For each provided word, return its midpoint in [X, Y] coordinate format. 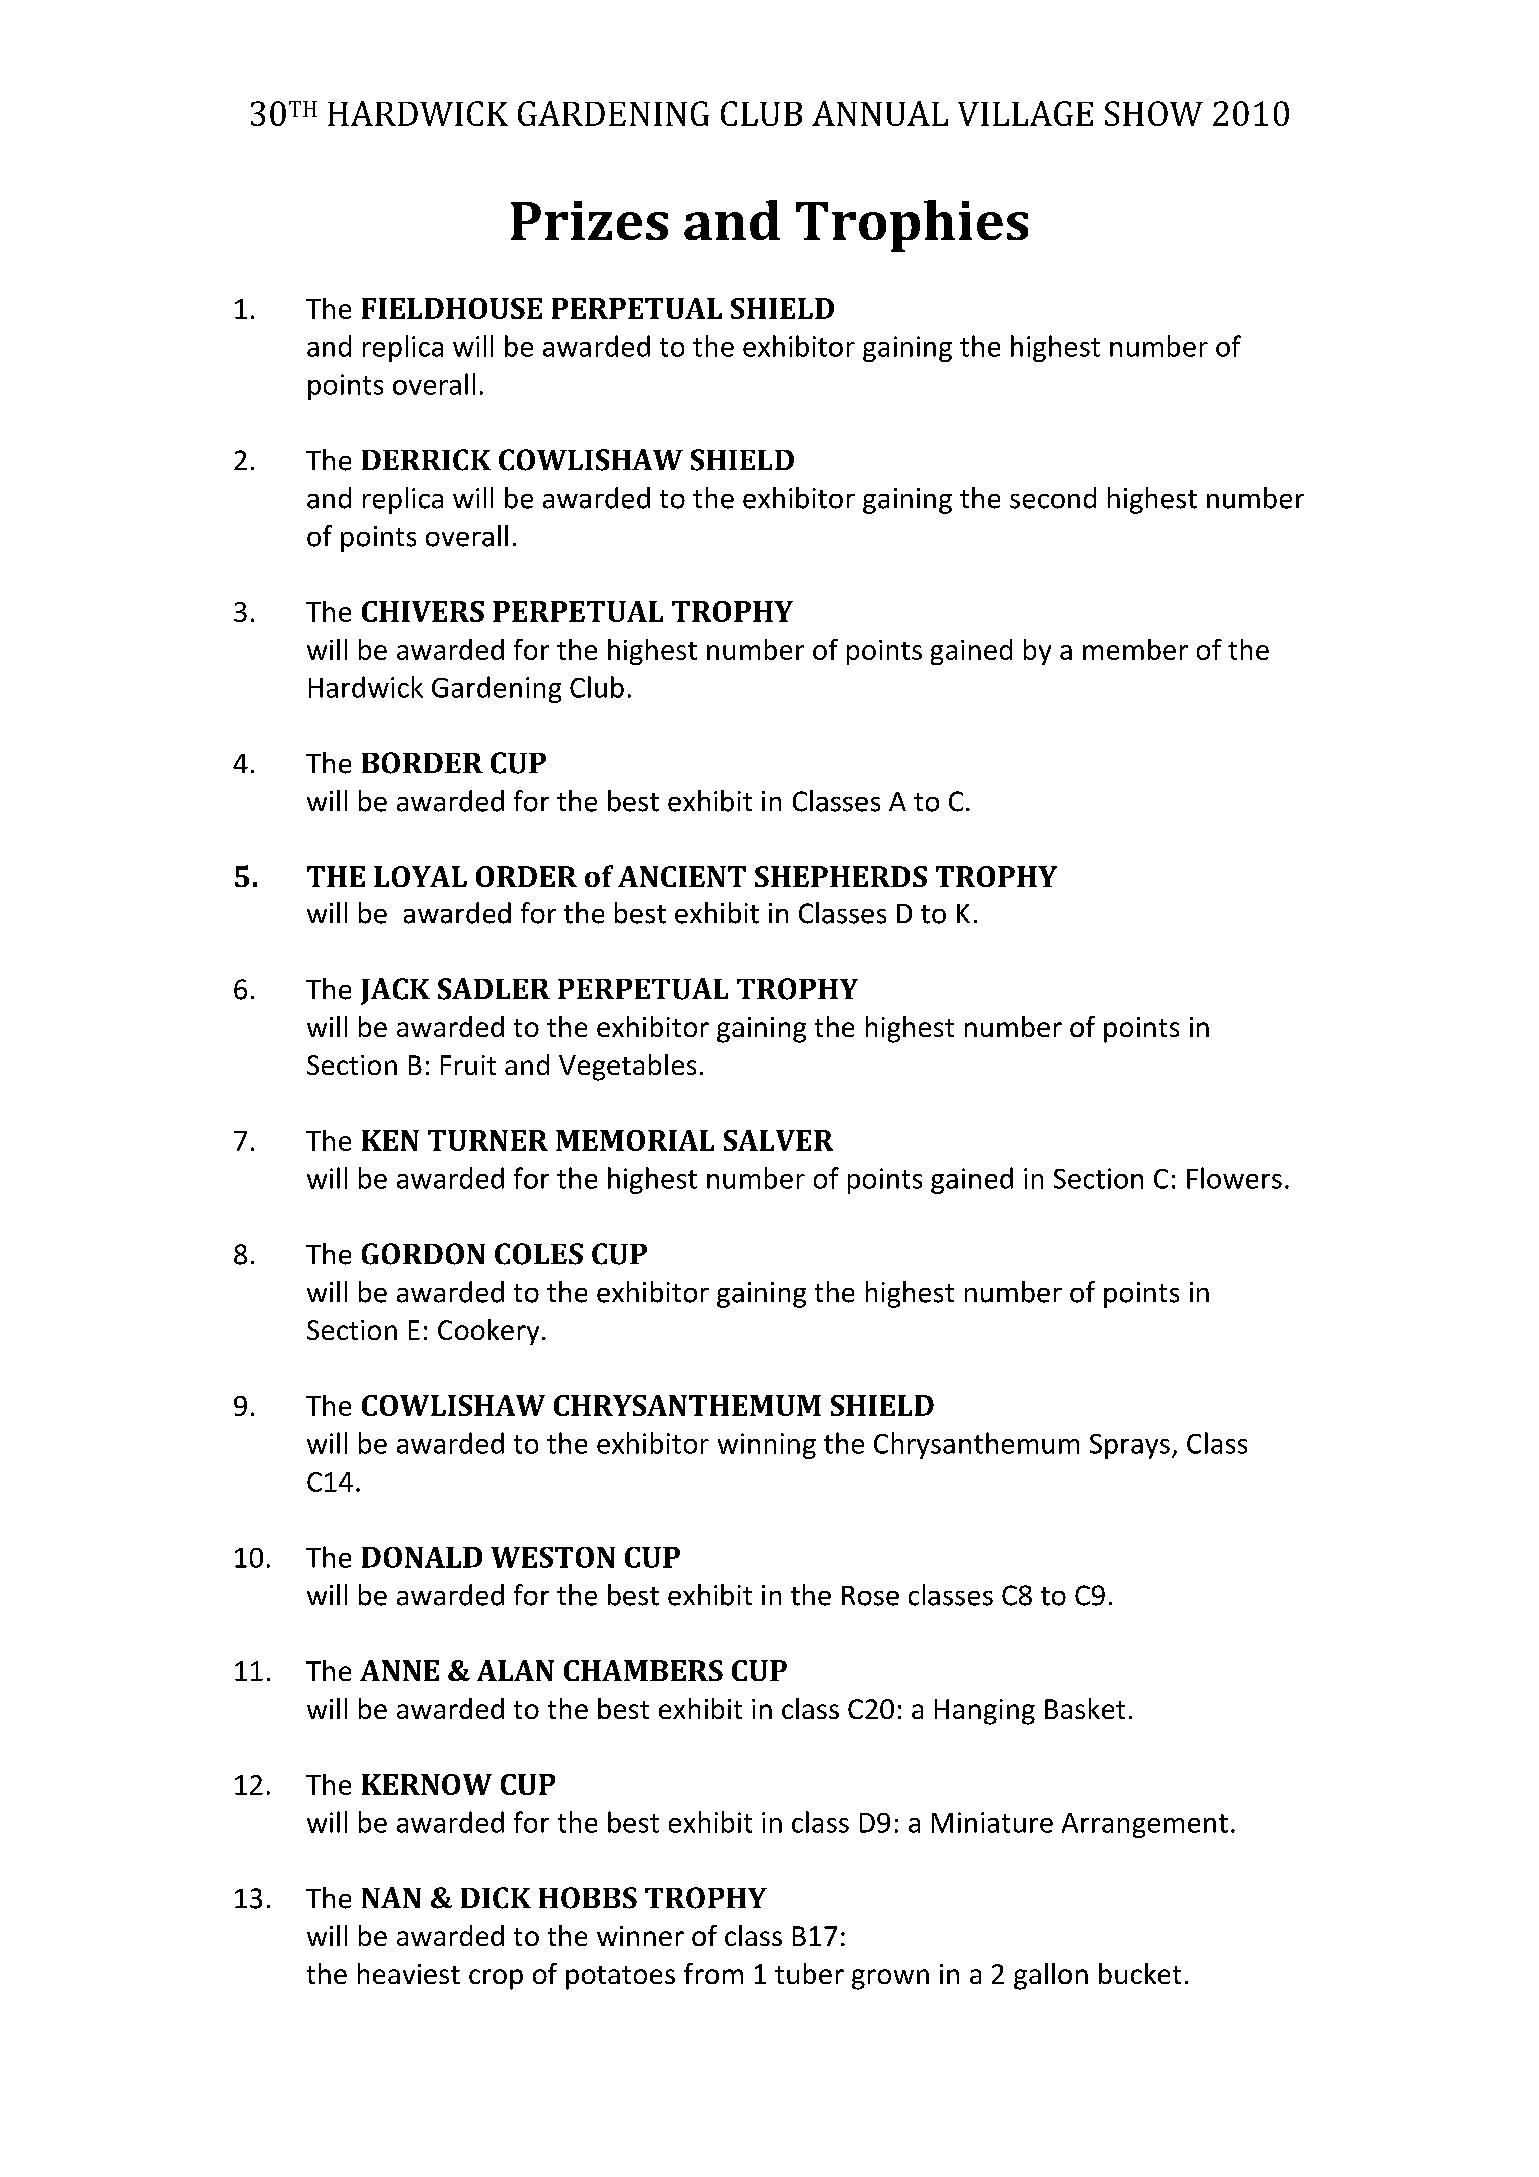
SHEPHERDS [841, 876]
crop [496, 1979]
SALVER [778, 1140]
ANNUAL [880, 113]
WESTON [553, 1557]
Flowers [1234, 1178]
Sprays [1130, 1446]
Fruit [468, 1065]
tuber [809, 1973]
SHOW [1154, 113]
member [1135, 649]
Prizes [589, 220]
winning [767, 1446]
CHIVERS [423, 611]
